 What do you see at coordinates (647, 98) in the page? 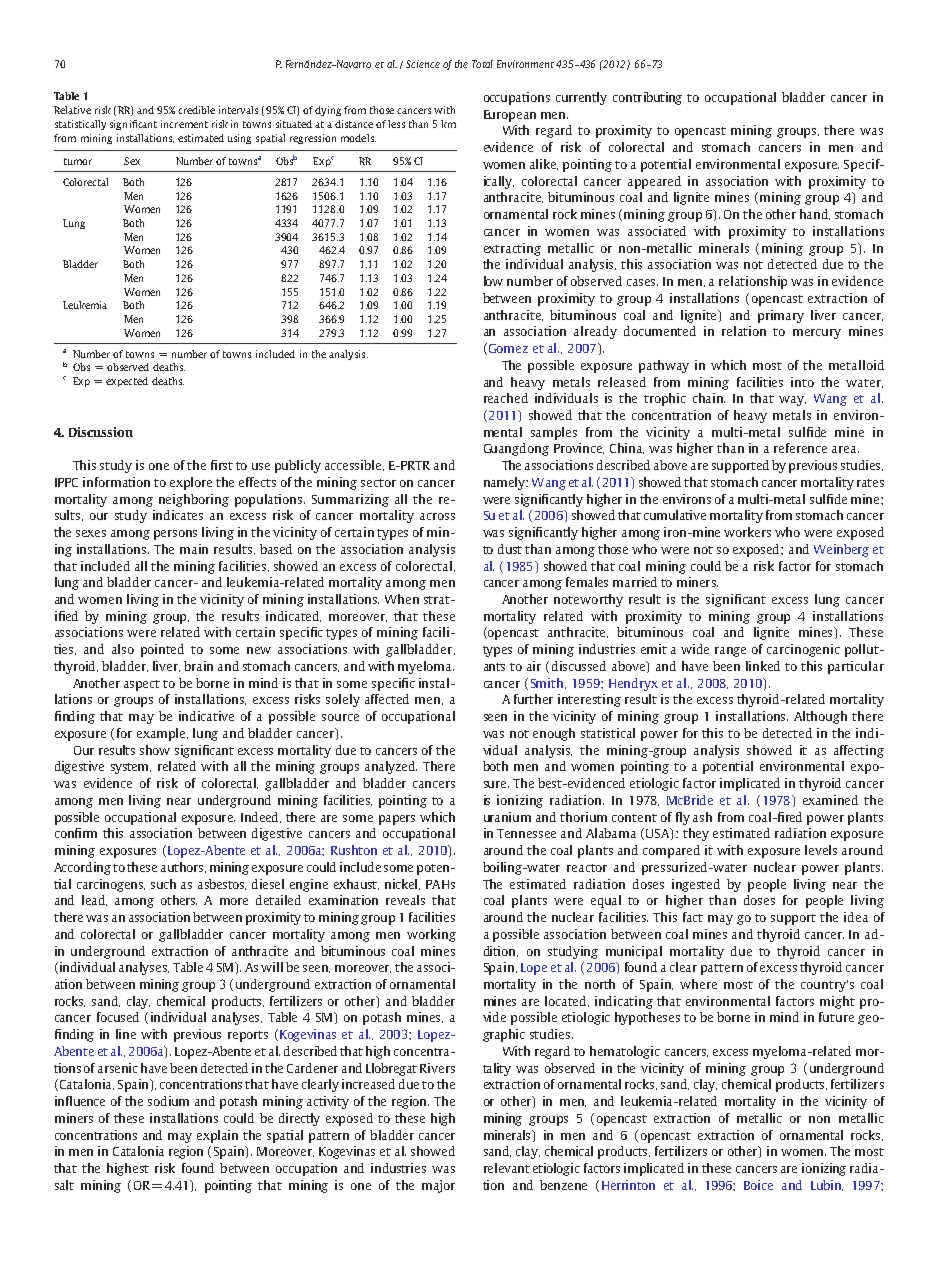
I see `contributing` at bounding box center [647, 98].
